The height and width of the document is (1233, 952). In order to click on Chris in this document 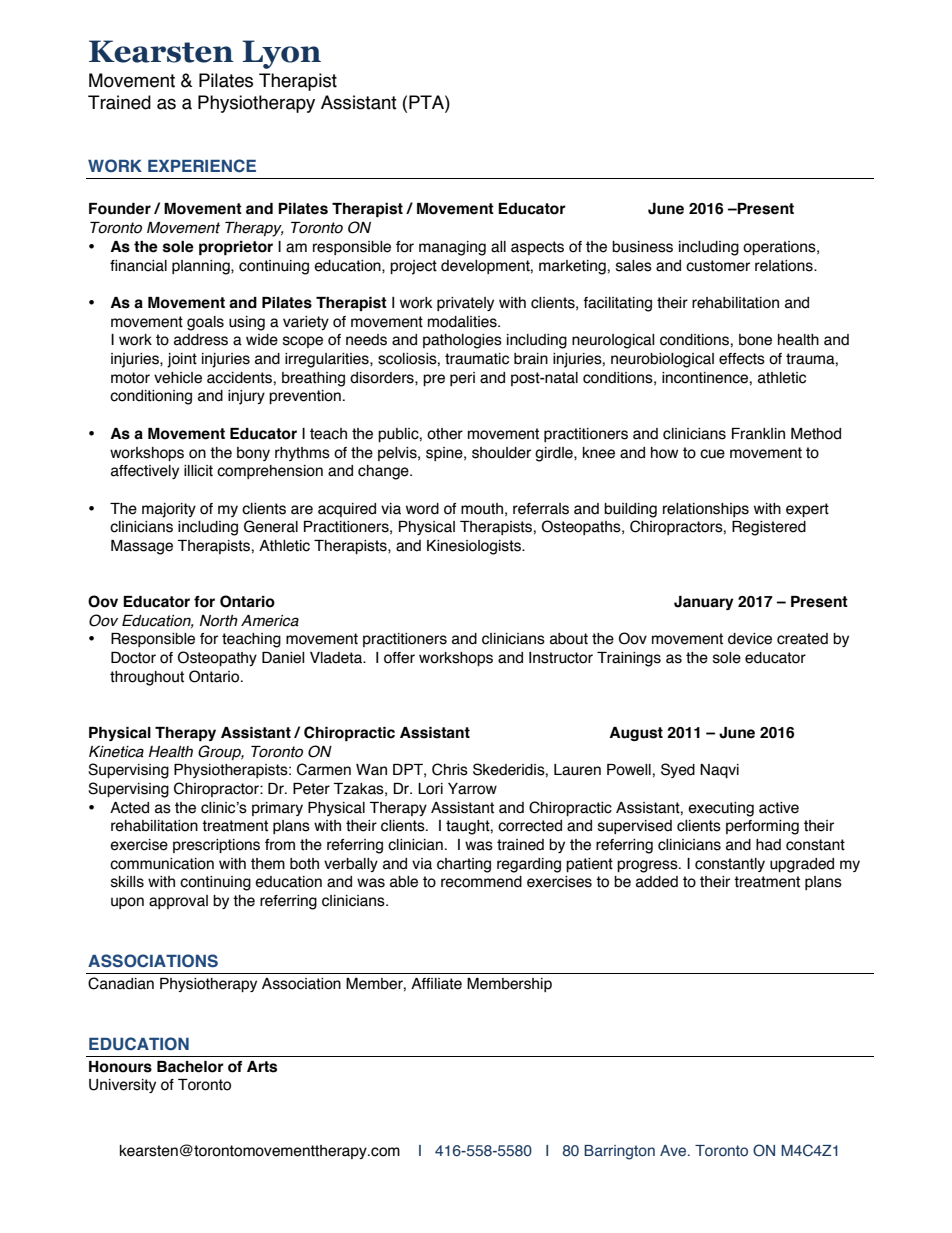, I will do `click(450, 769)`.
